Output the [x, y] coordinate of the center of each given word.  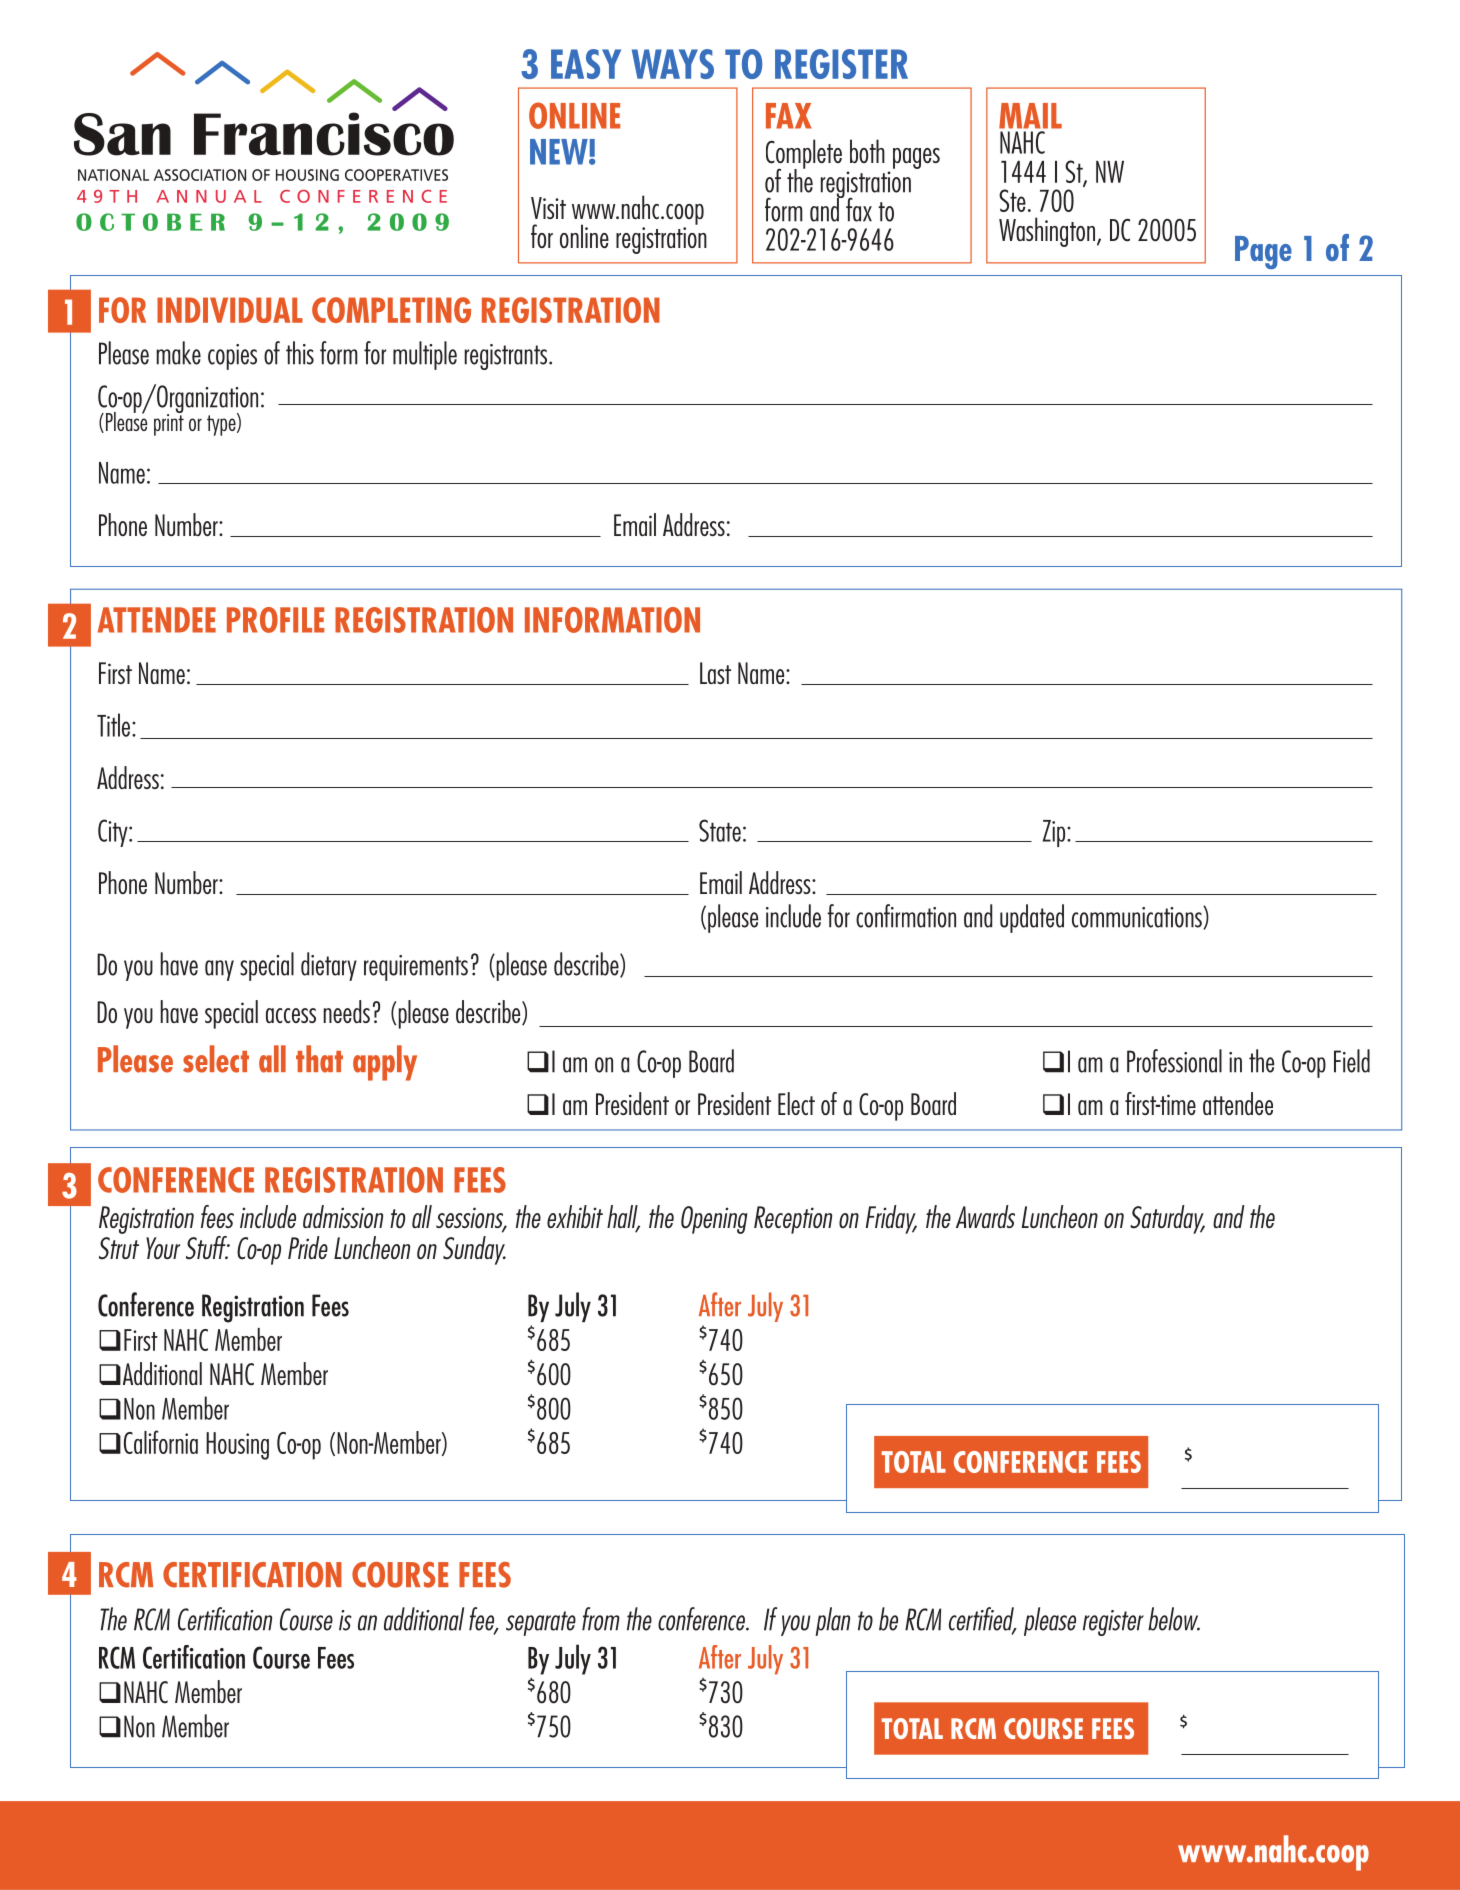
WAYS [673, 64]
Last [715, 673]
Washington [1047, 232]
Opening [714, 1220]
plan [832, 1621]
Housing [237, 1446]
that [319, 1059]
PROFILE [275, 620]
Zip [1055, 833]
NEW [560, 152]
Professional [1174, 1061]
